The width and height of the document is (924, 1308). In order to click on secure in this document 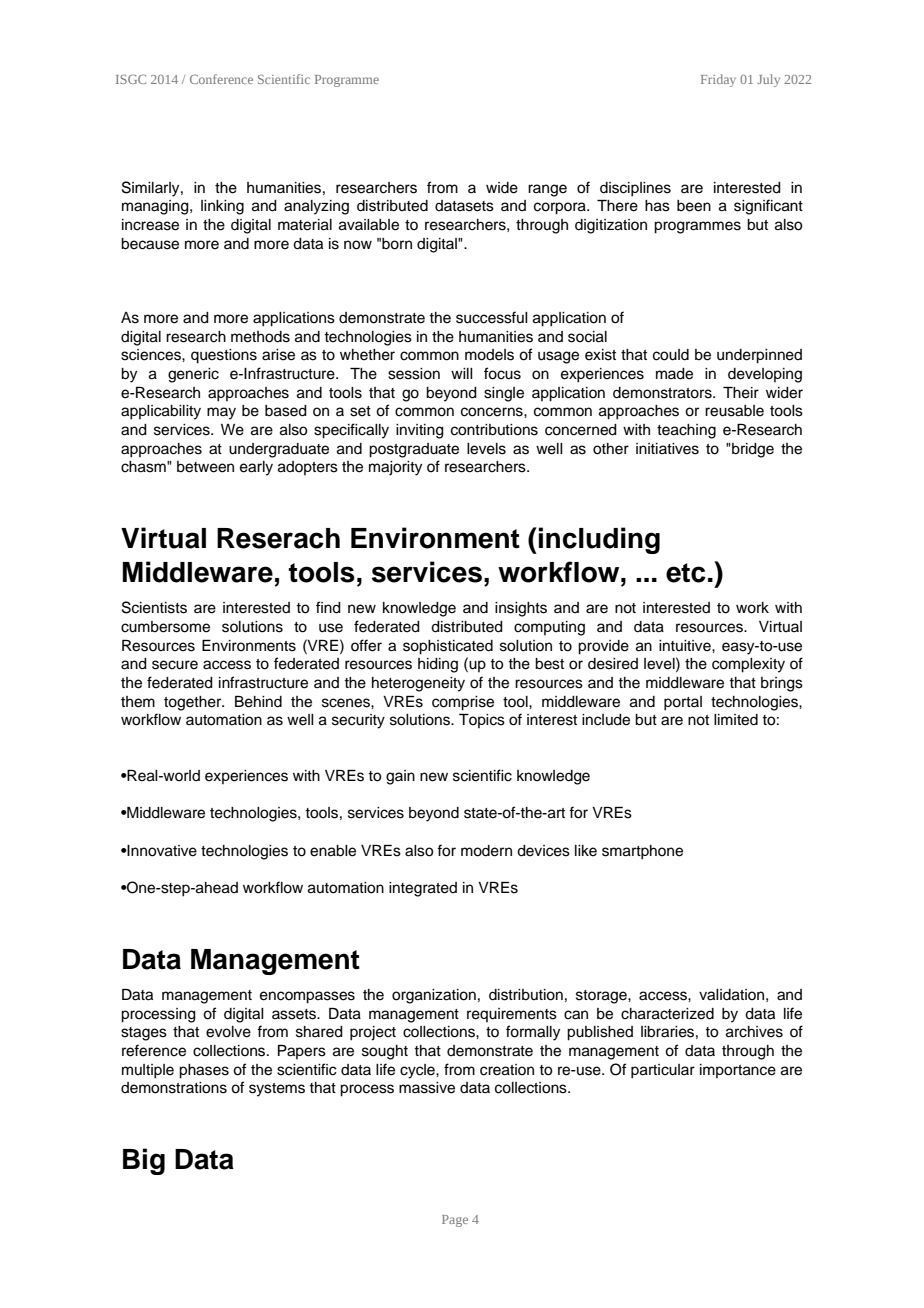, I will do `click(175, 665)`.
